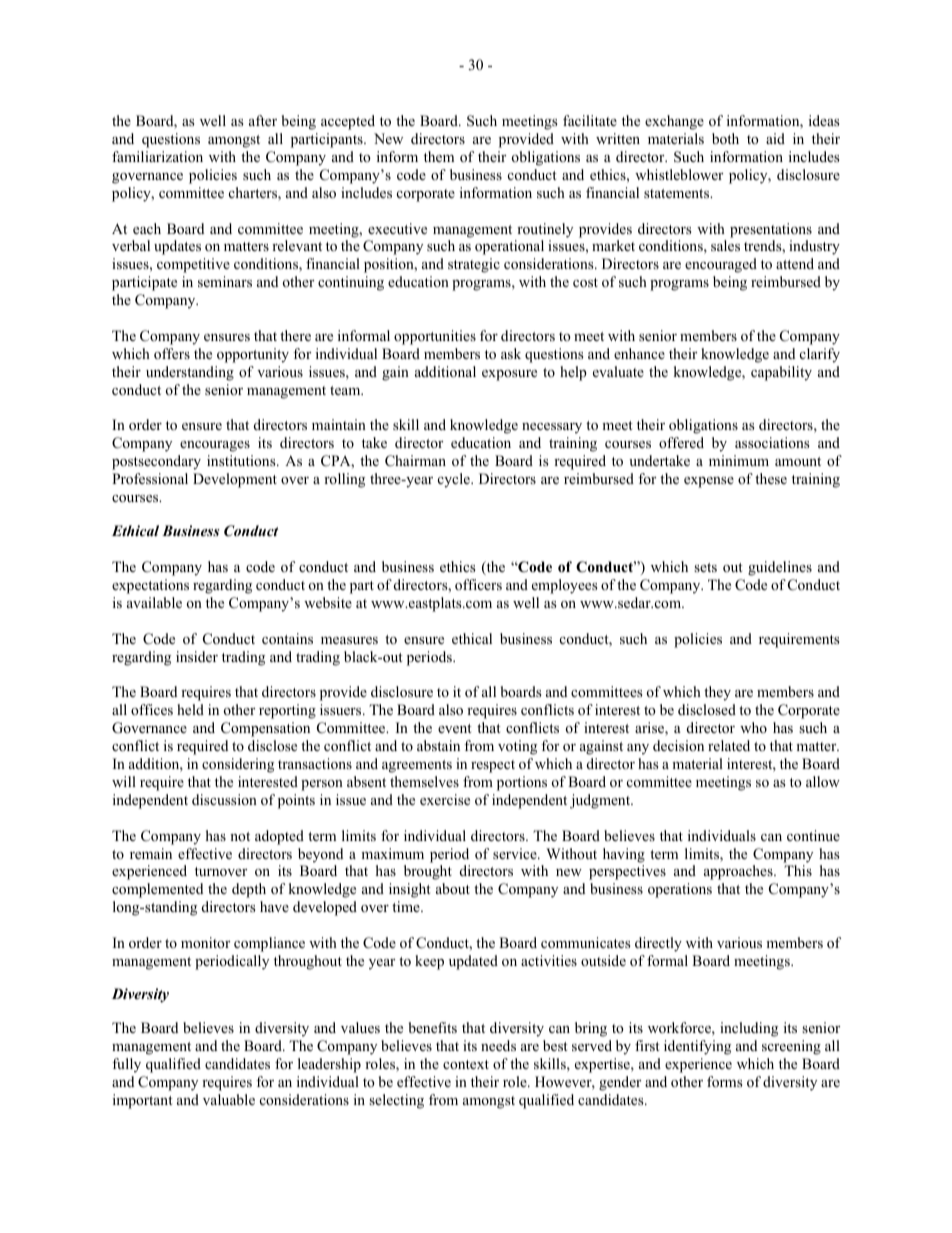 Image resolution: width=952 pixels, height=1233 pixels. I want to click on sets, so click(705, 567).
